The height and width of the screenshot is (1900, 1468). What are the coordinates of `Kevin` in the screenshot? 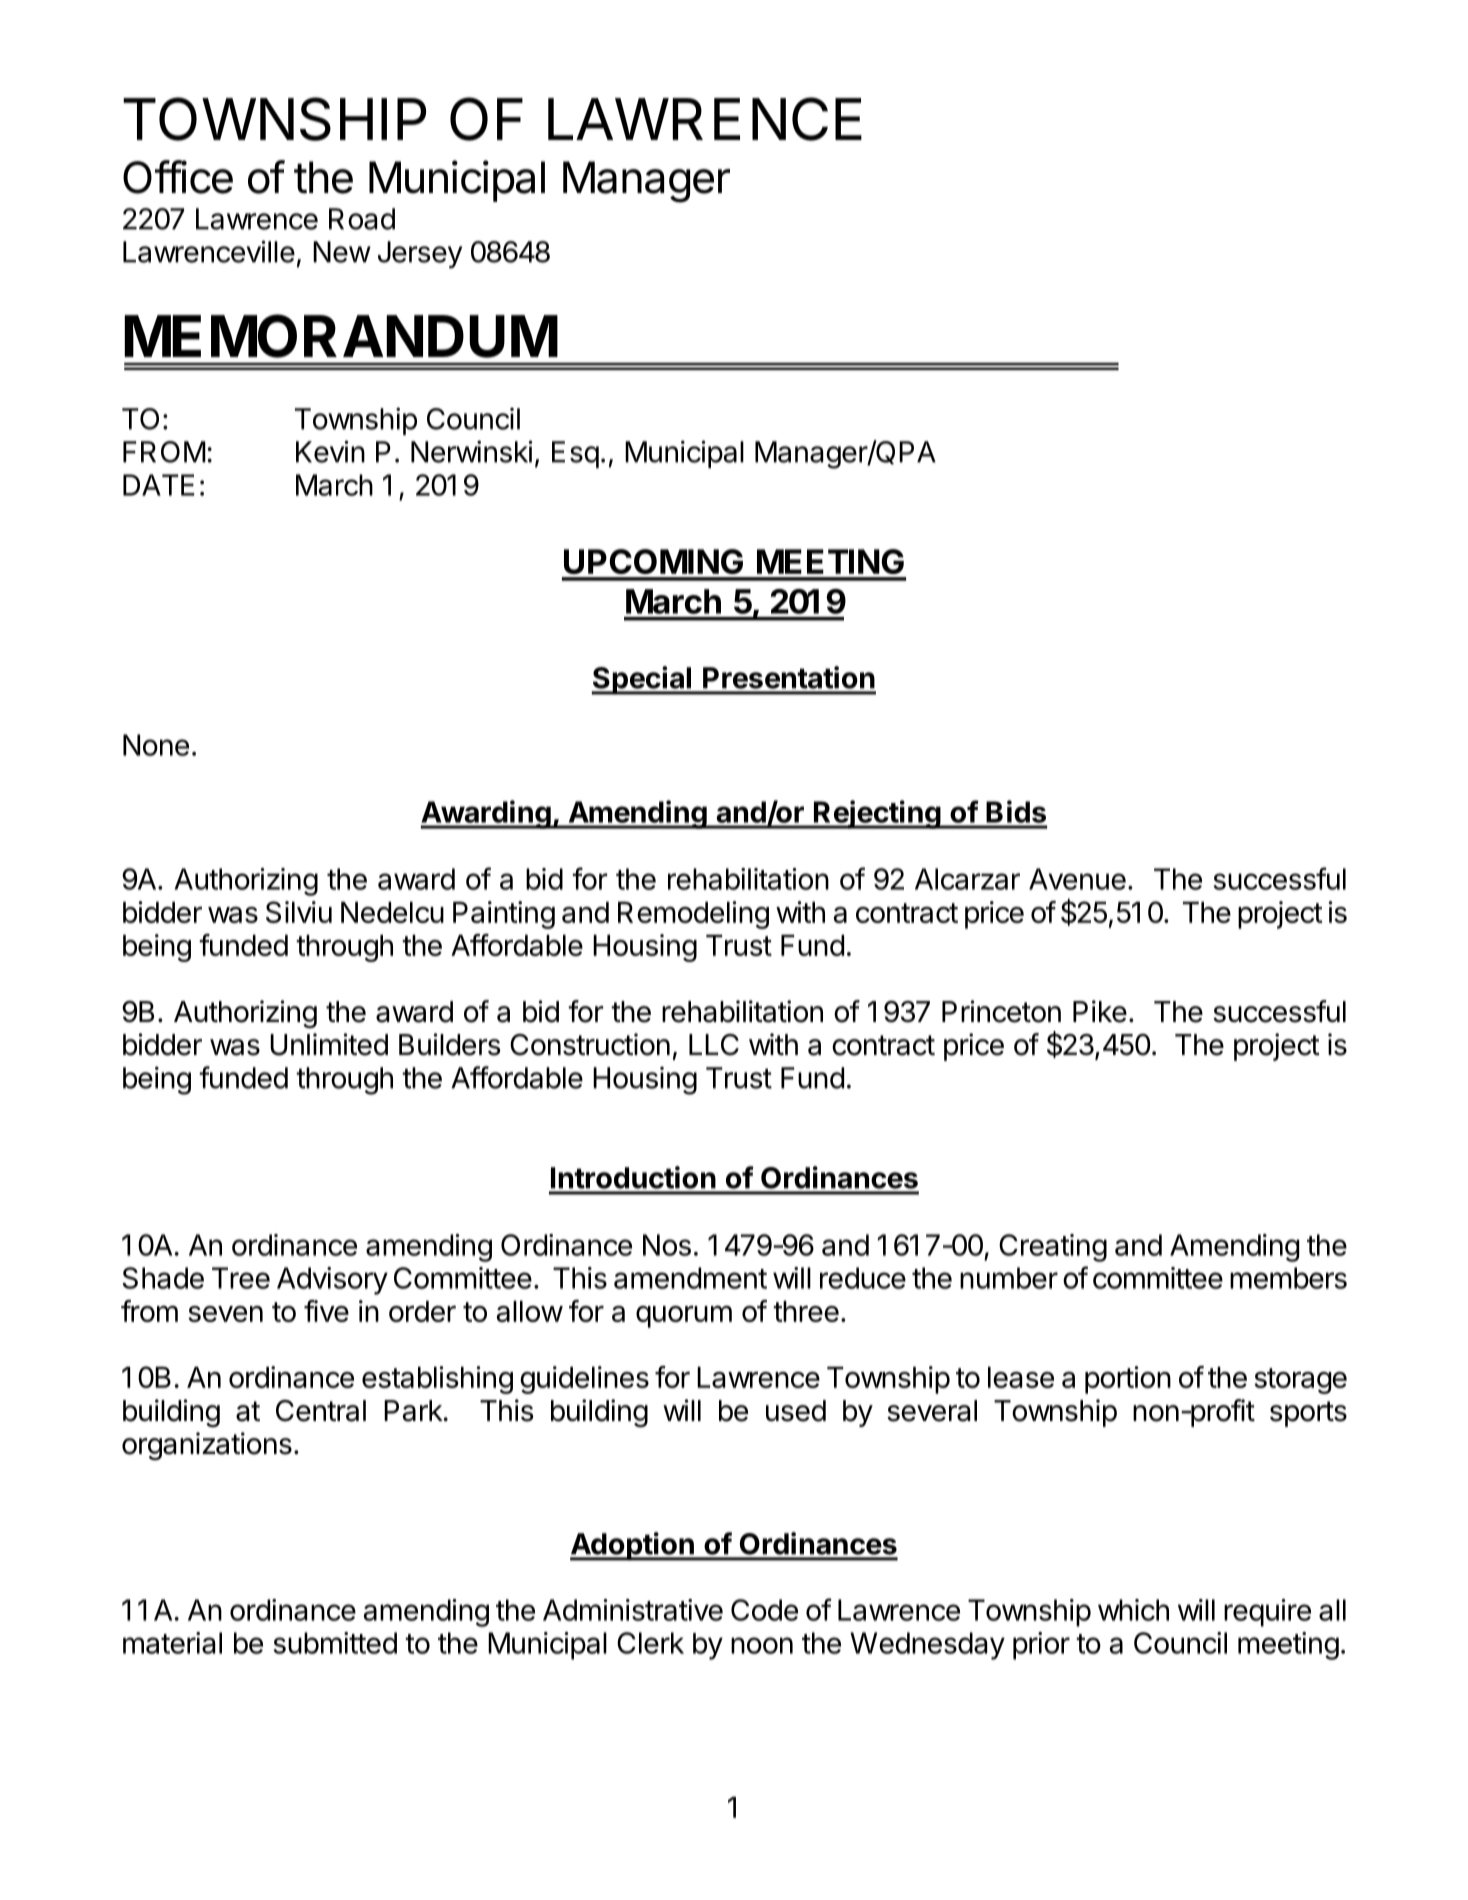 It's located at (330, 451).
